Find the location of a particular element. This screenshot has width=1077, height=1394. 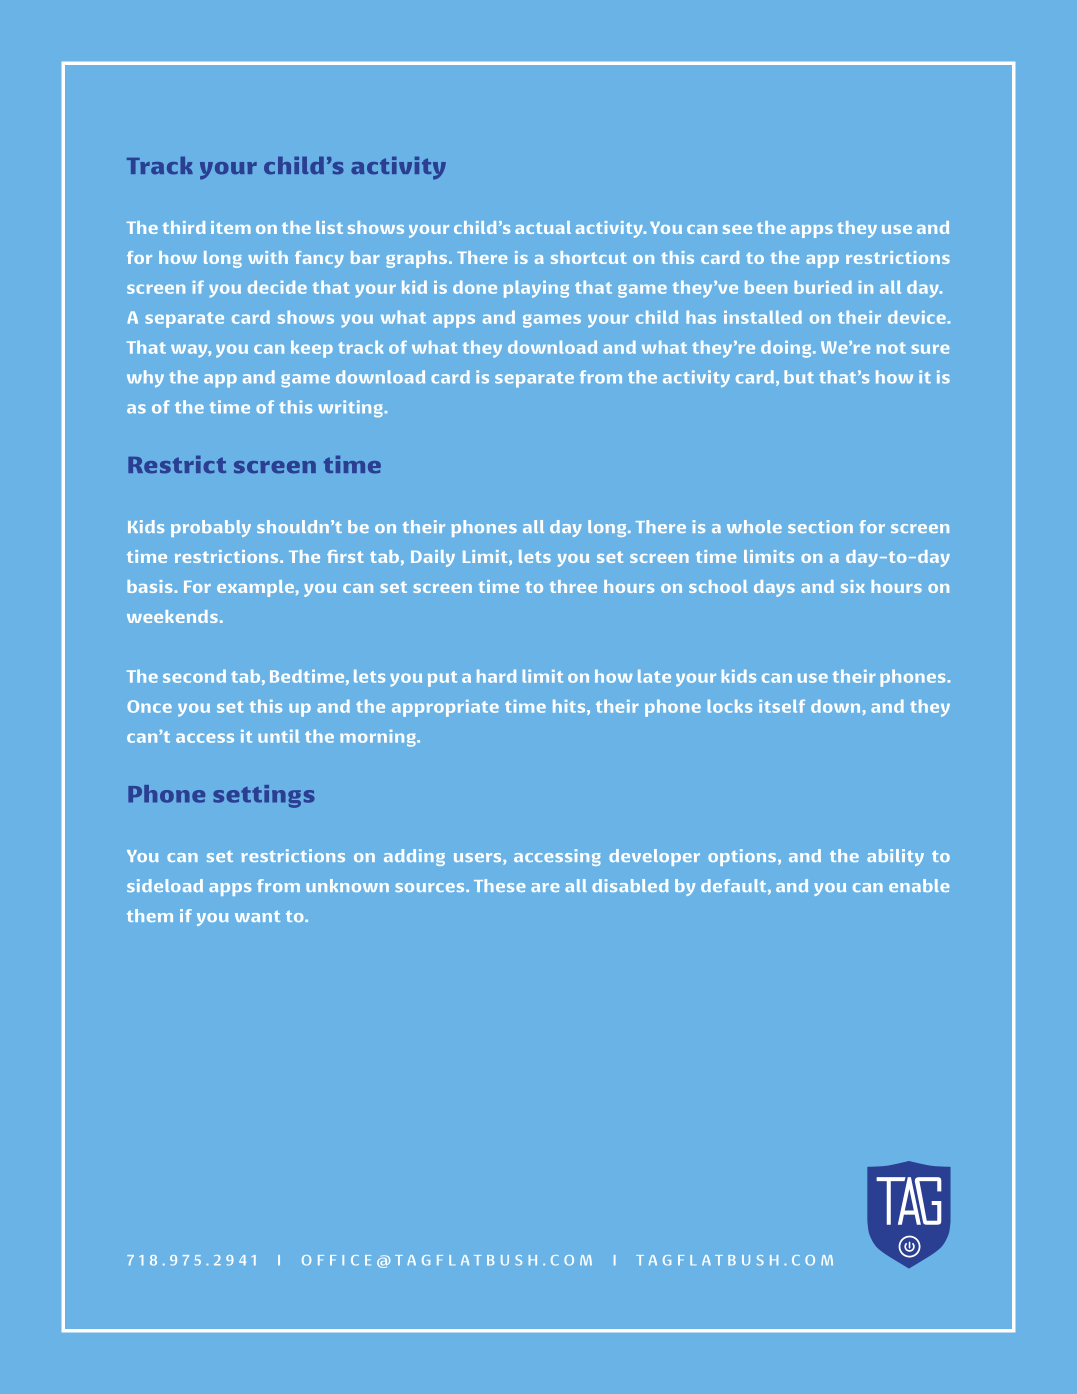

with is located at coordinates (268, 257).
